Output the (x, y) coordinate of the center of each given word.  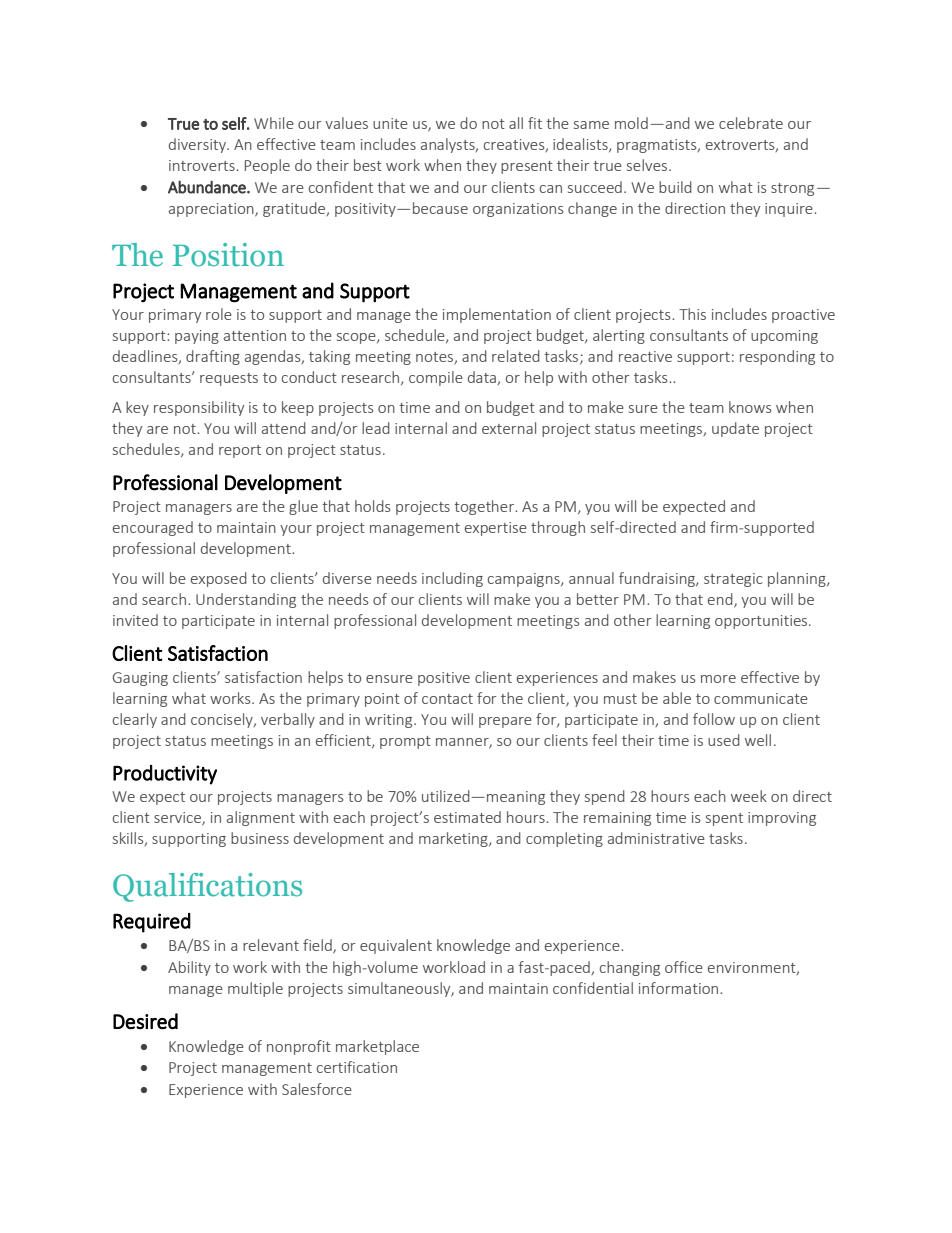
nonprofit (299, 1047)
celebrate (751, 123)
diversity (199, 145)
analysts (449, 145)
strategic (733, 580)
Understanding (246, 600)
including (452, 579)
